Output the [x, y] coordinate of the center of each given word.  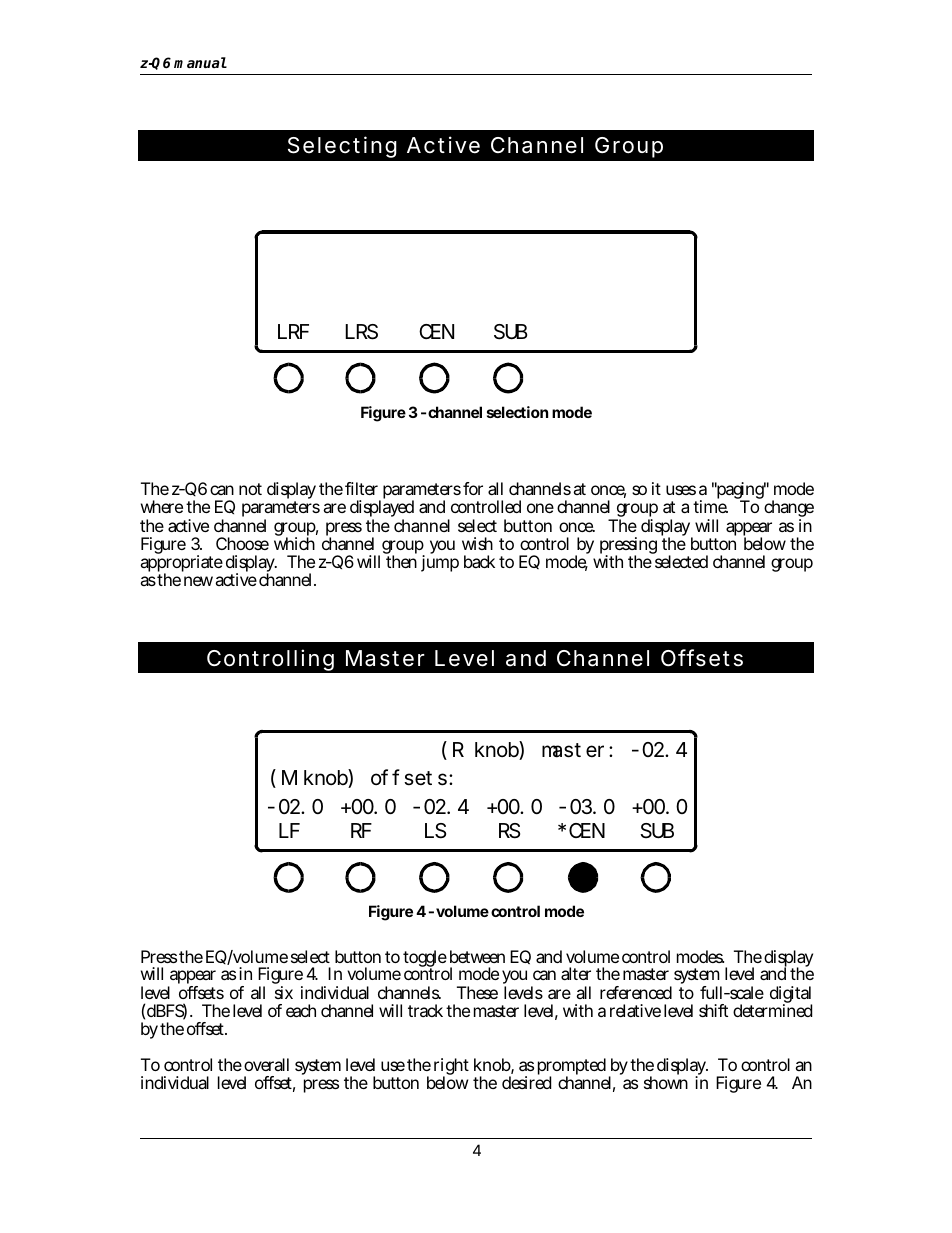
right [451, 1068]
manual [200, 62]
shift [713, 1010]
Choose [242, 543]
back [479, 561]
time [710, 506]
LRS [361, 332]
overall [266, 1064]
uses [681, 490]
